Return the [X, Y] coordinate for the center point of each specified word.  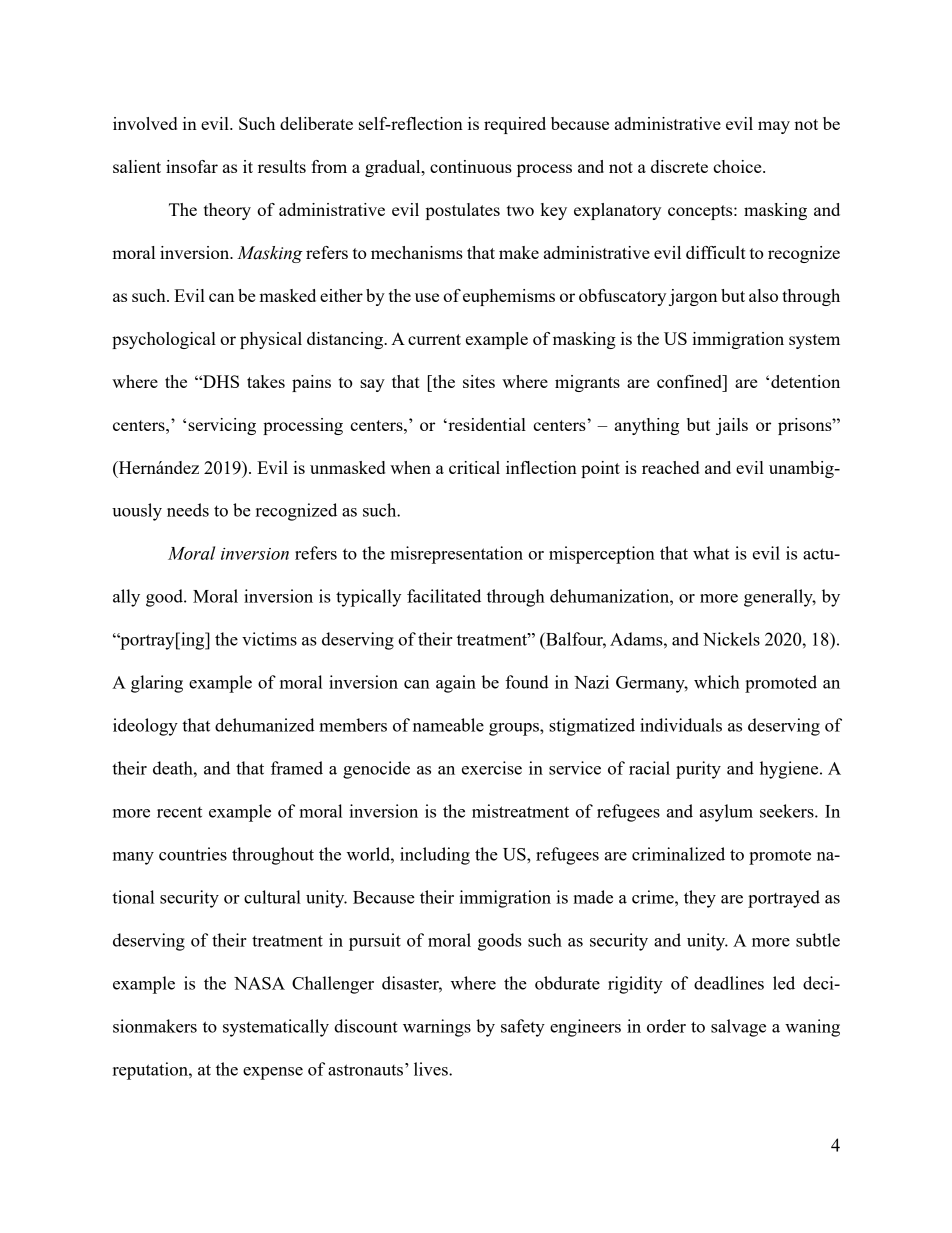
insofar [192, 166]
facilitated [444, 596]
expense [273, 1073]
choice [738, 166]
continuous [471, 166]
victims [269, 639]
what [711, 553]
